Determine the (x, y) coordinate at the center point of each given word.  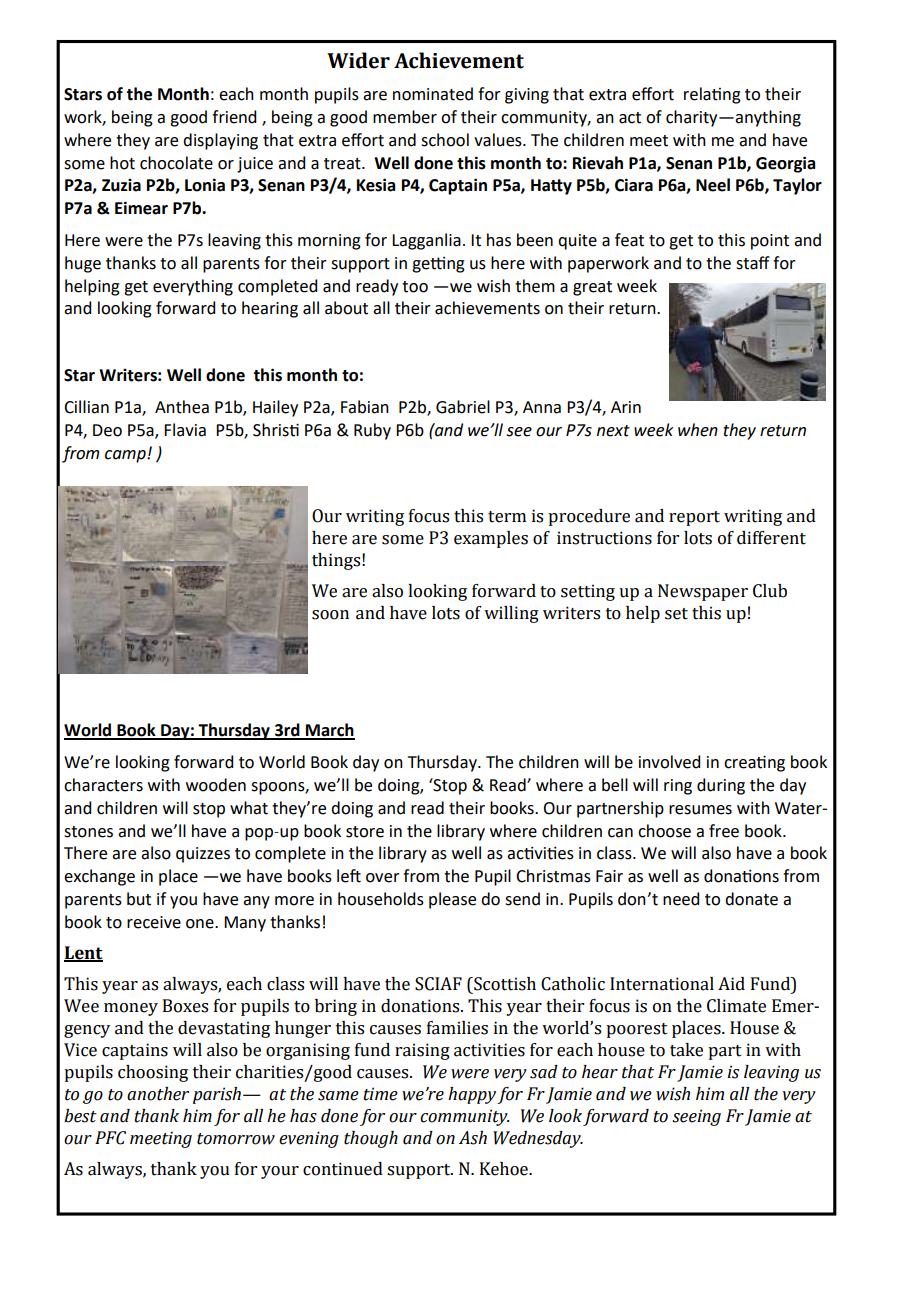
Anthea (182, 407)
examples (491, 539)
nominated (433, 94)
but (139, 899)
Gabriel (463, 407)
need (681, 899)
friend (234, 117)
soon (330, 615)
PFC (110, 1138)
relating (712, 95)
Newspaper (703, 592)
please (452, 900)
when (698, 430)
